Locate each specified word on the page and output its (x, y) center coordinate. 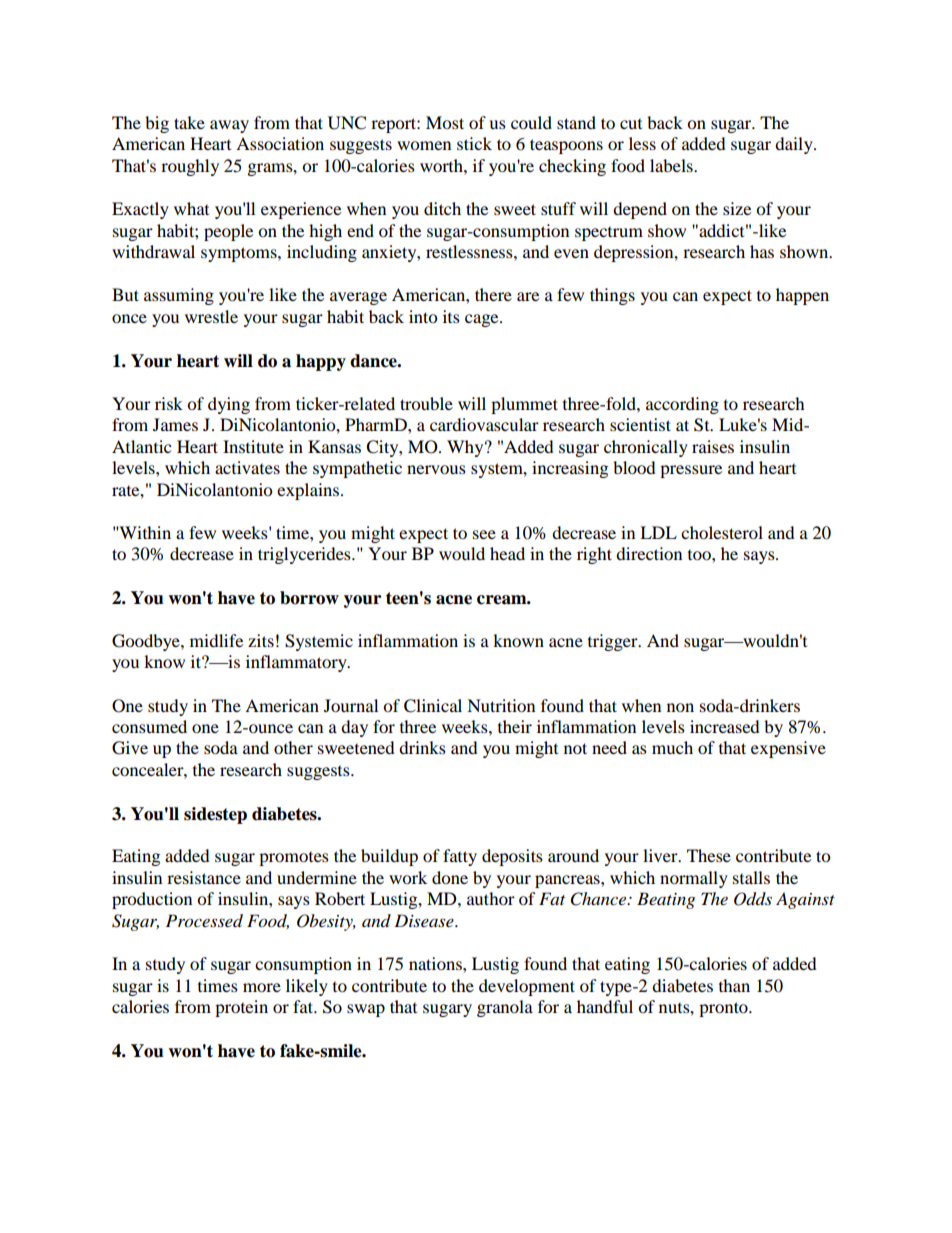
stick (474, 143)
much (672, 747)
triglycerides (305, 555)
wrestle (211, 316)
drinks (422, 747)
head (507, 553)
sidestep (215, 815)
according (682, 405)
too (700, 555)
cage (483, 320)
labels (672, 165)
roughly (190, 167)
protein (241, 1008)
